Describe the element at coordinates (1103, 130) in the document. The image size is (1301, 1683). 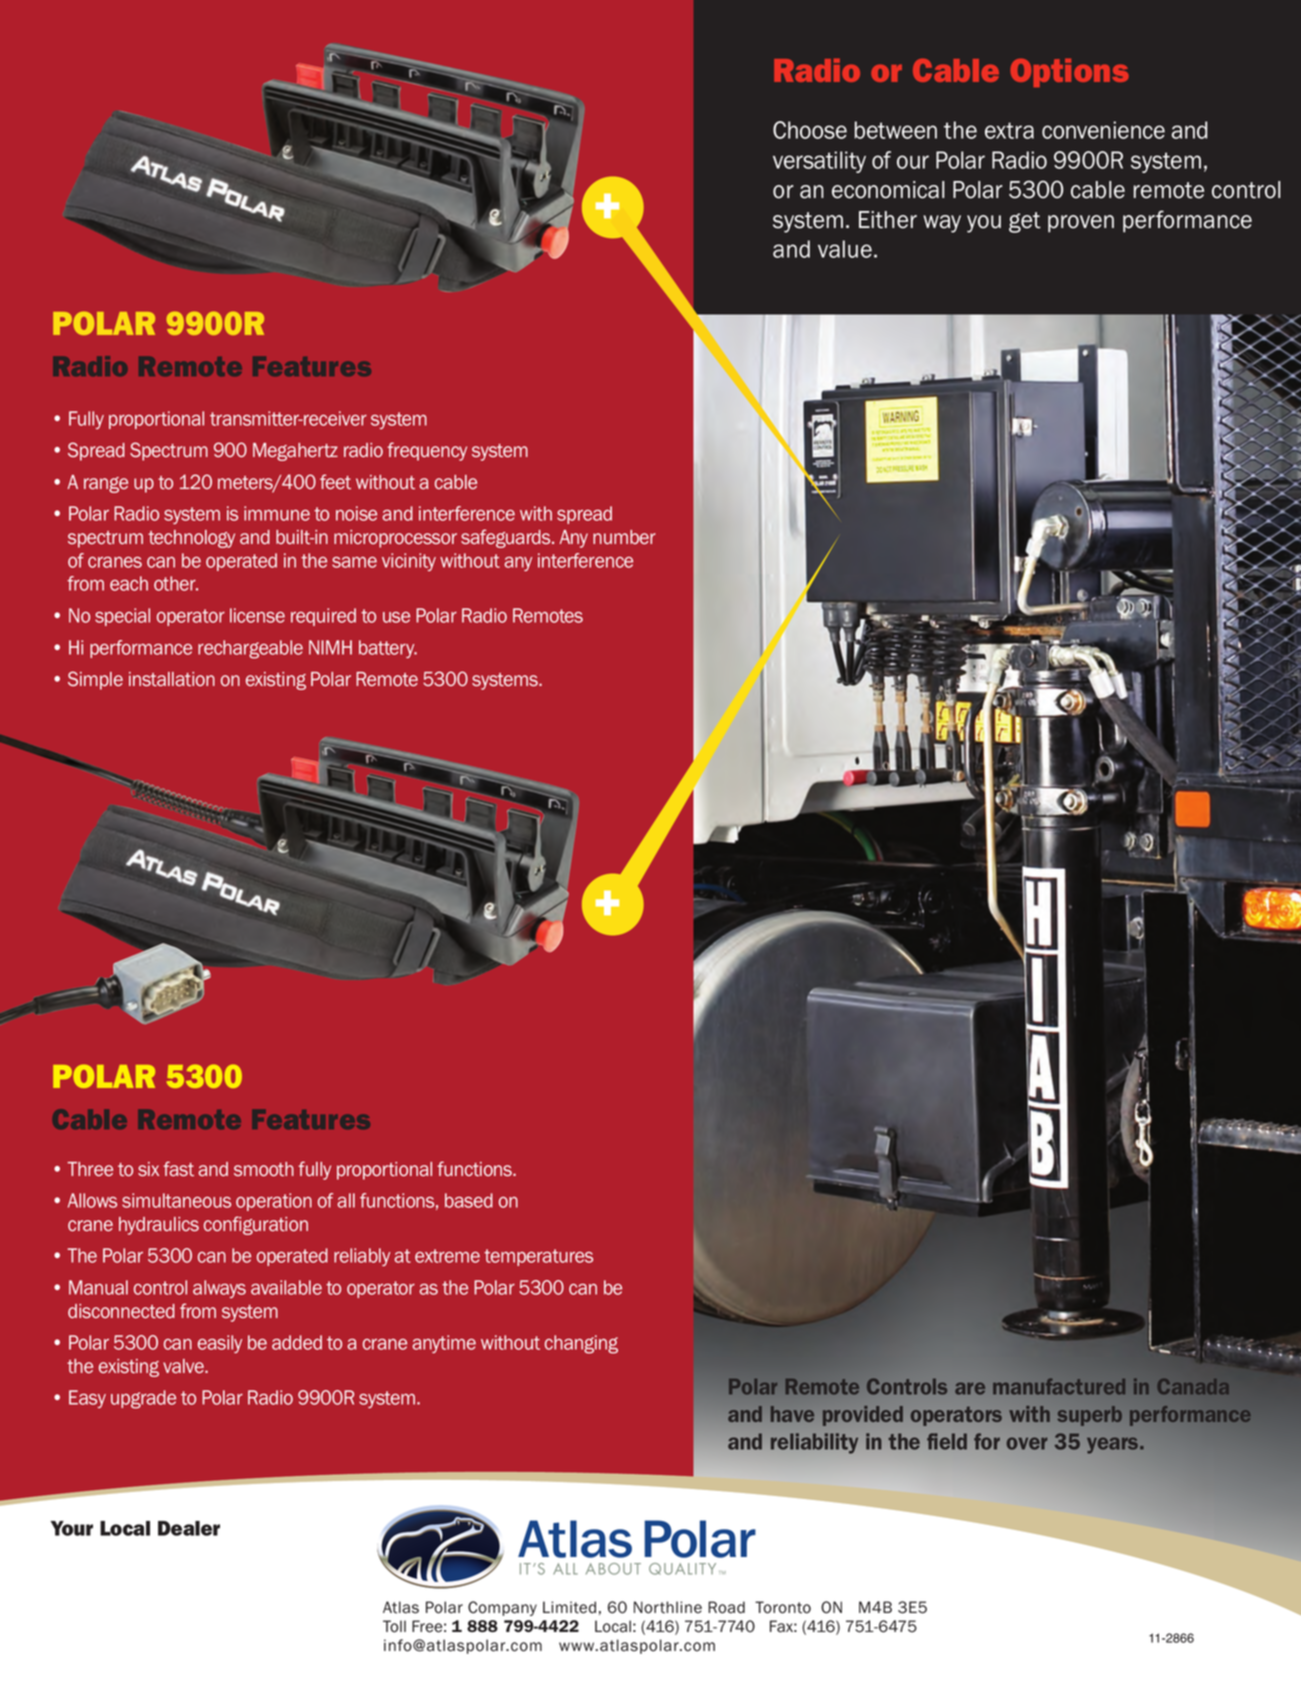
I see `convenience` at that location.
